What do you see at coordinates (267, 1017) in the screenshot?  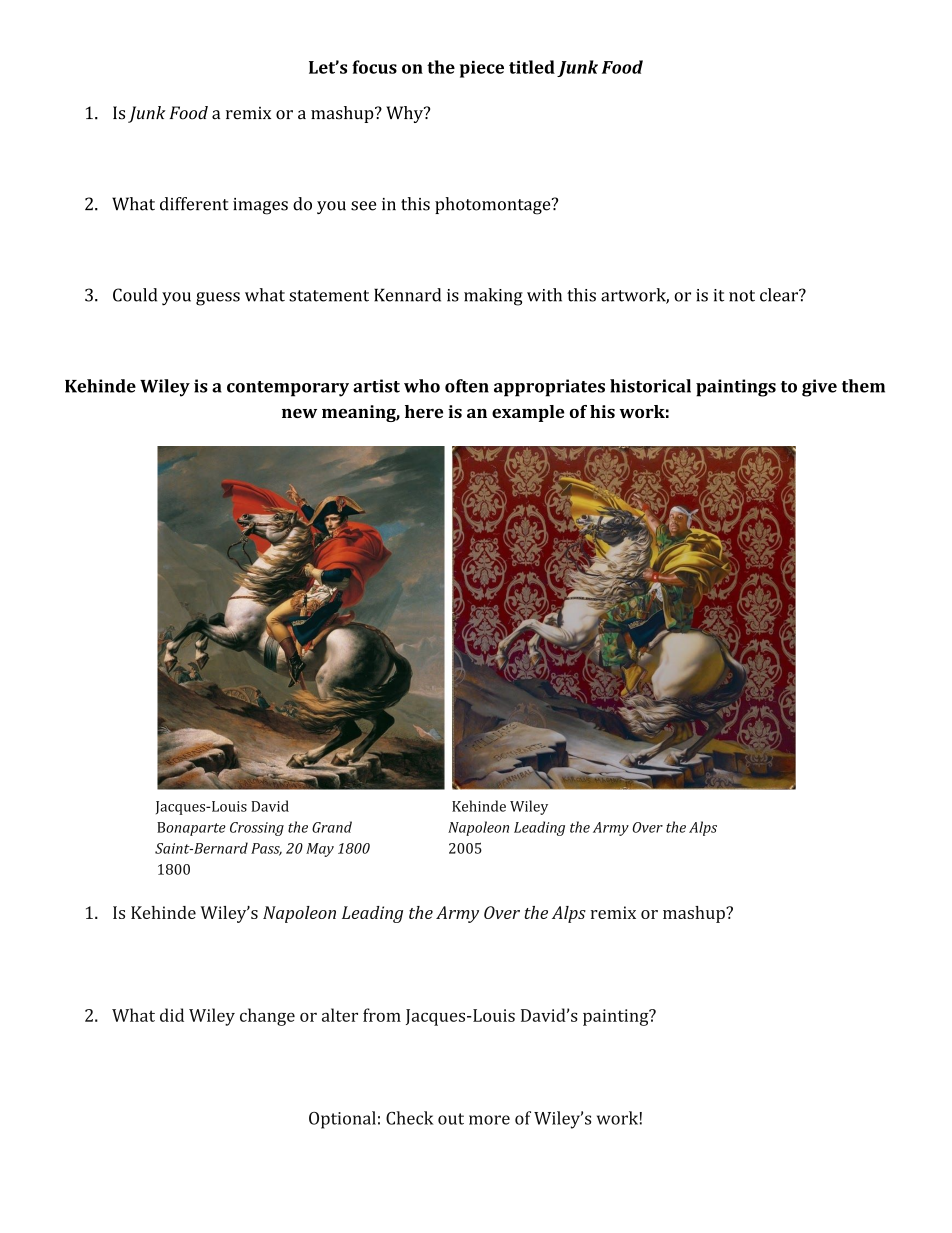 I see `change` at bounding box center [267, 1017].
